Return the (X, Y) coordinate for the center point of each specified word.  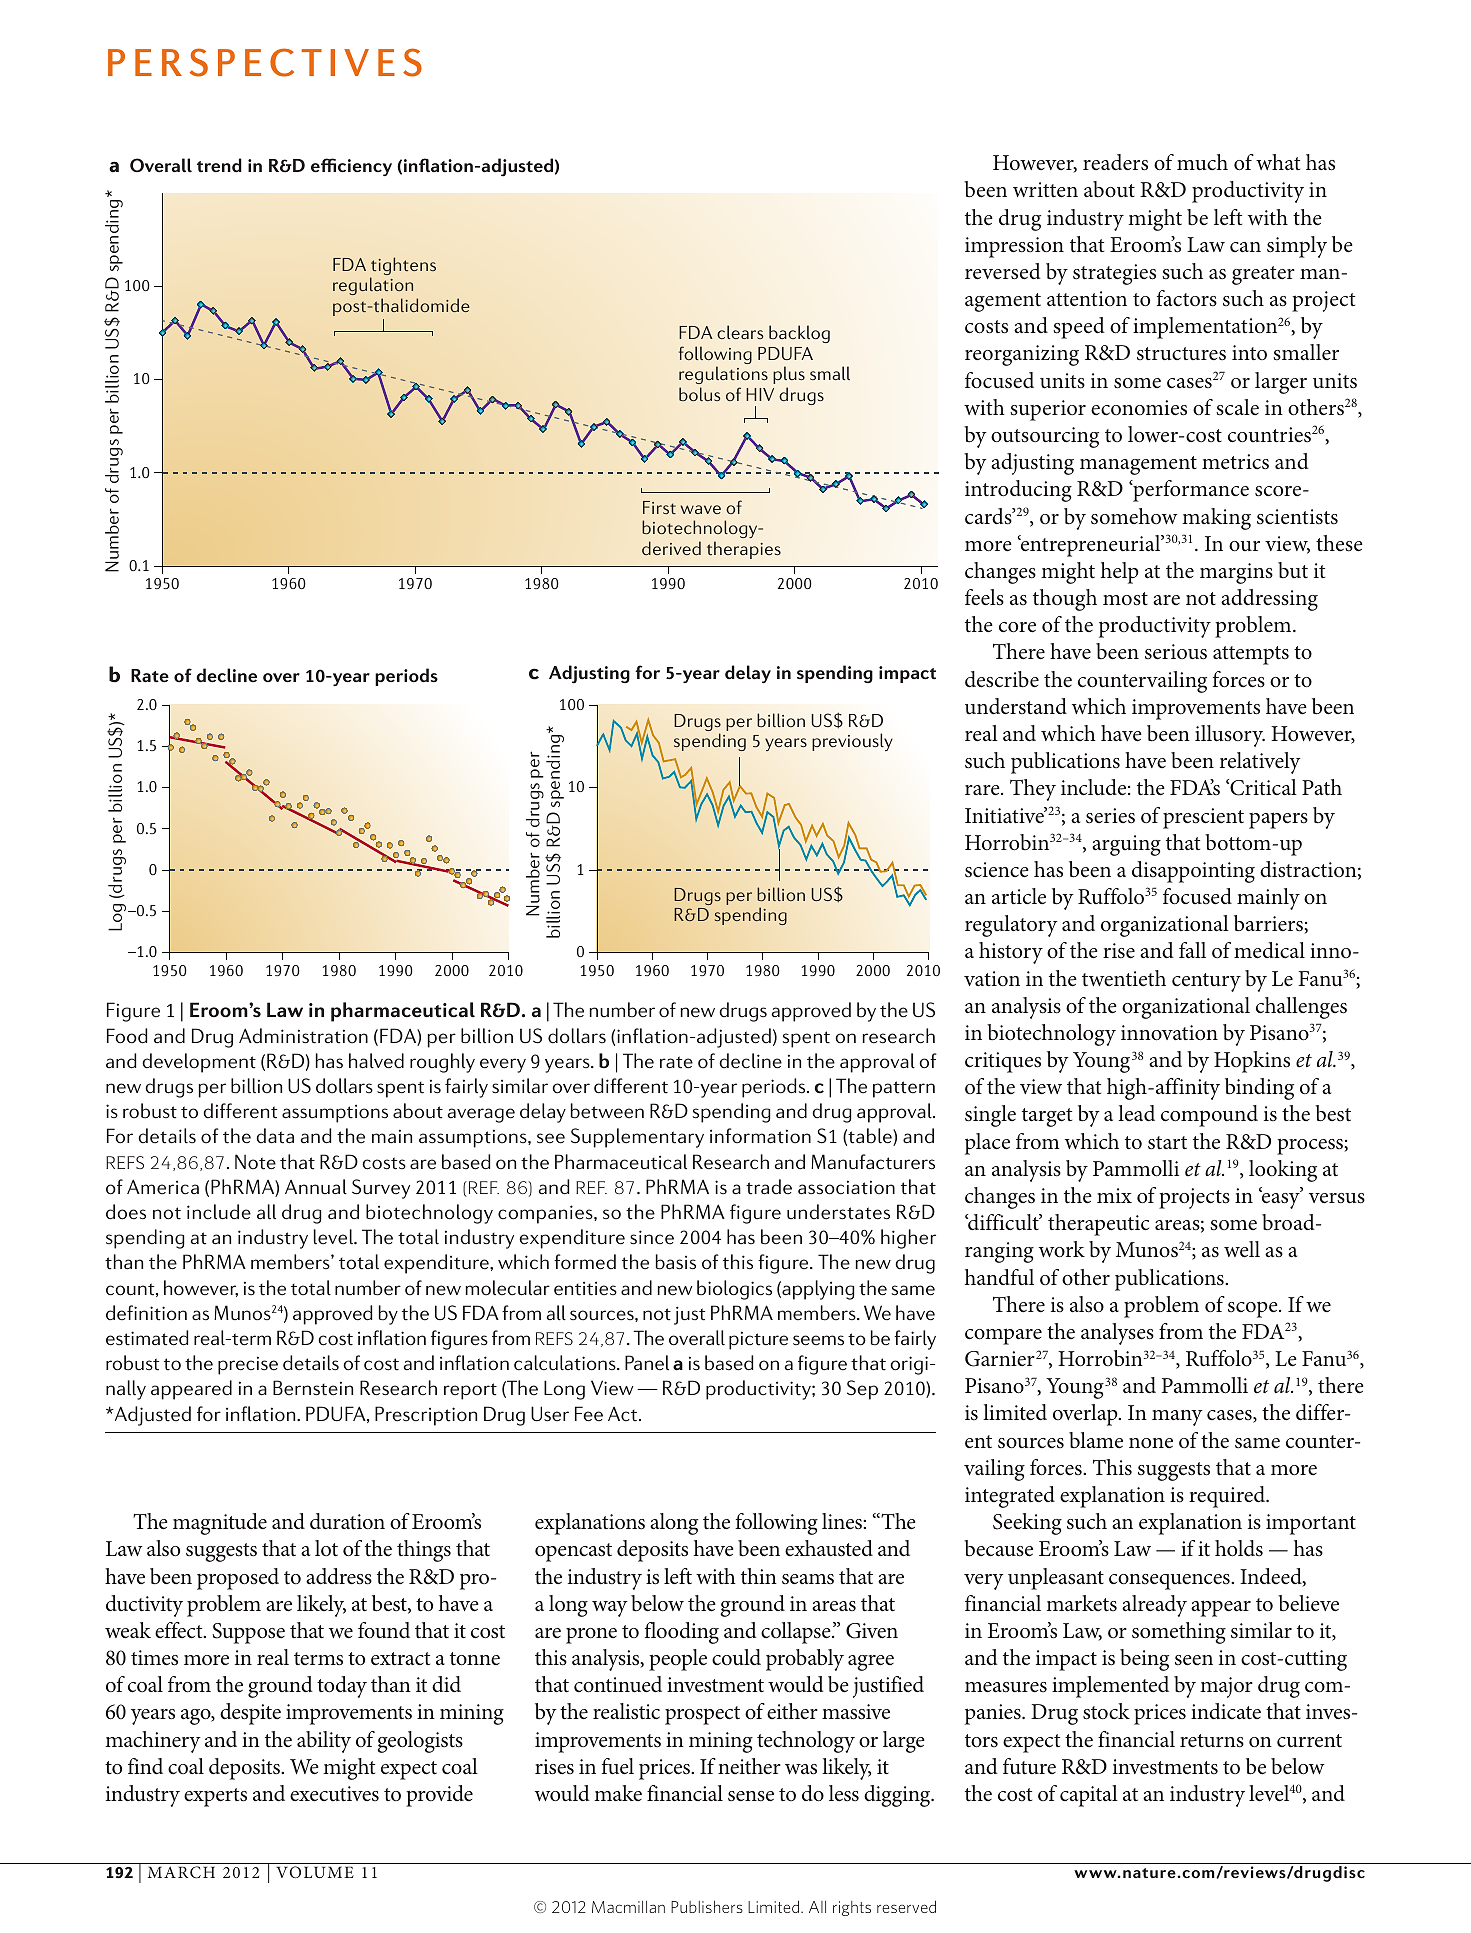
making (1216, 519)
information (760, 1136)
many (1177, 1418)
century (1206, 982)
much (1202, 162)
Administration (303, 1036)
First (659, 507)
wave (700, 509)
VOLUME (315, 1872)
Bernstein (313, 1388)
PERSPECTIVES (265, 62)
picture (758, 1340)
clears (740, 332)
